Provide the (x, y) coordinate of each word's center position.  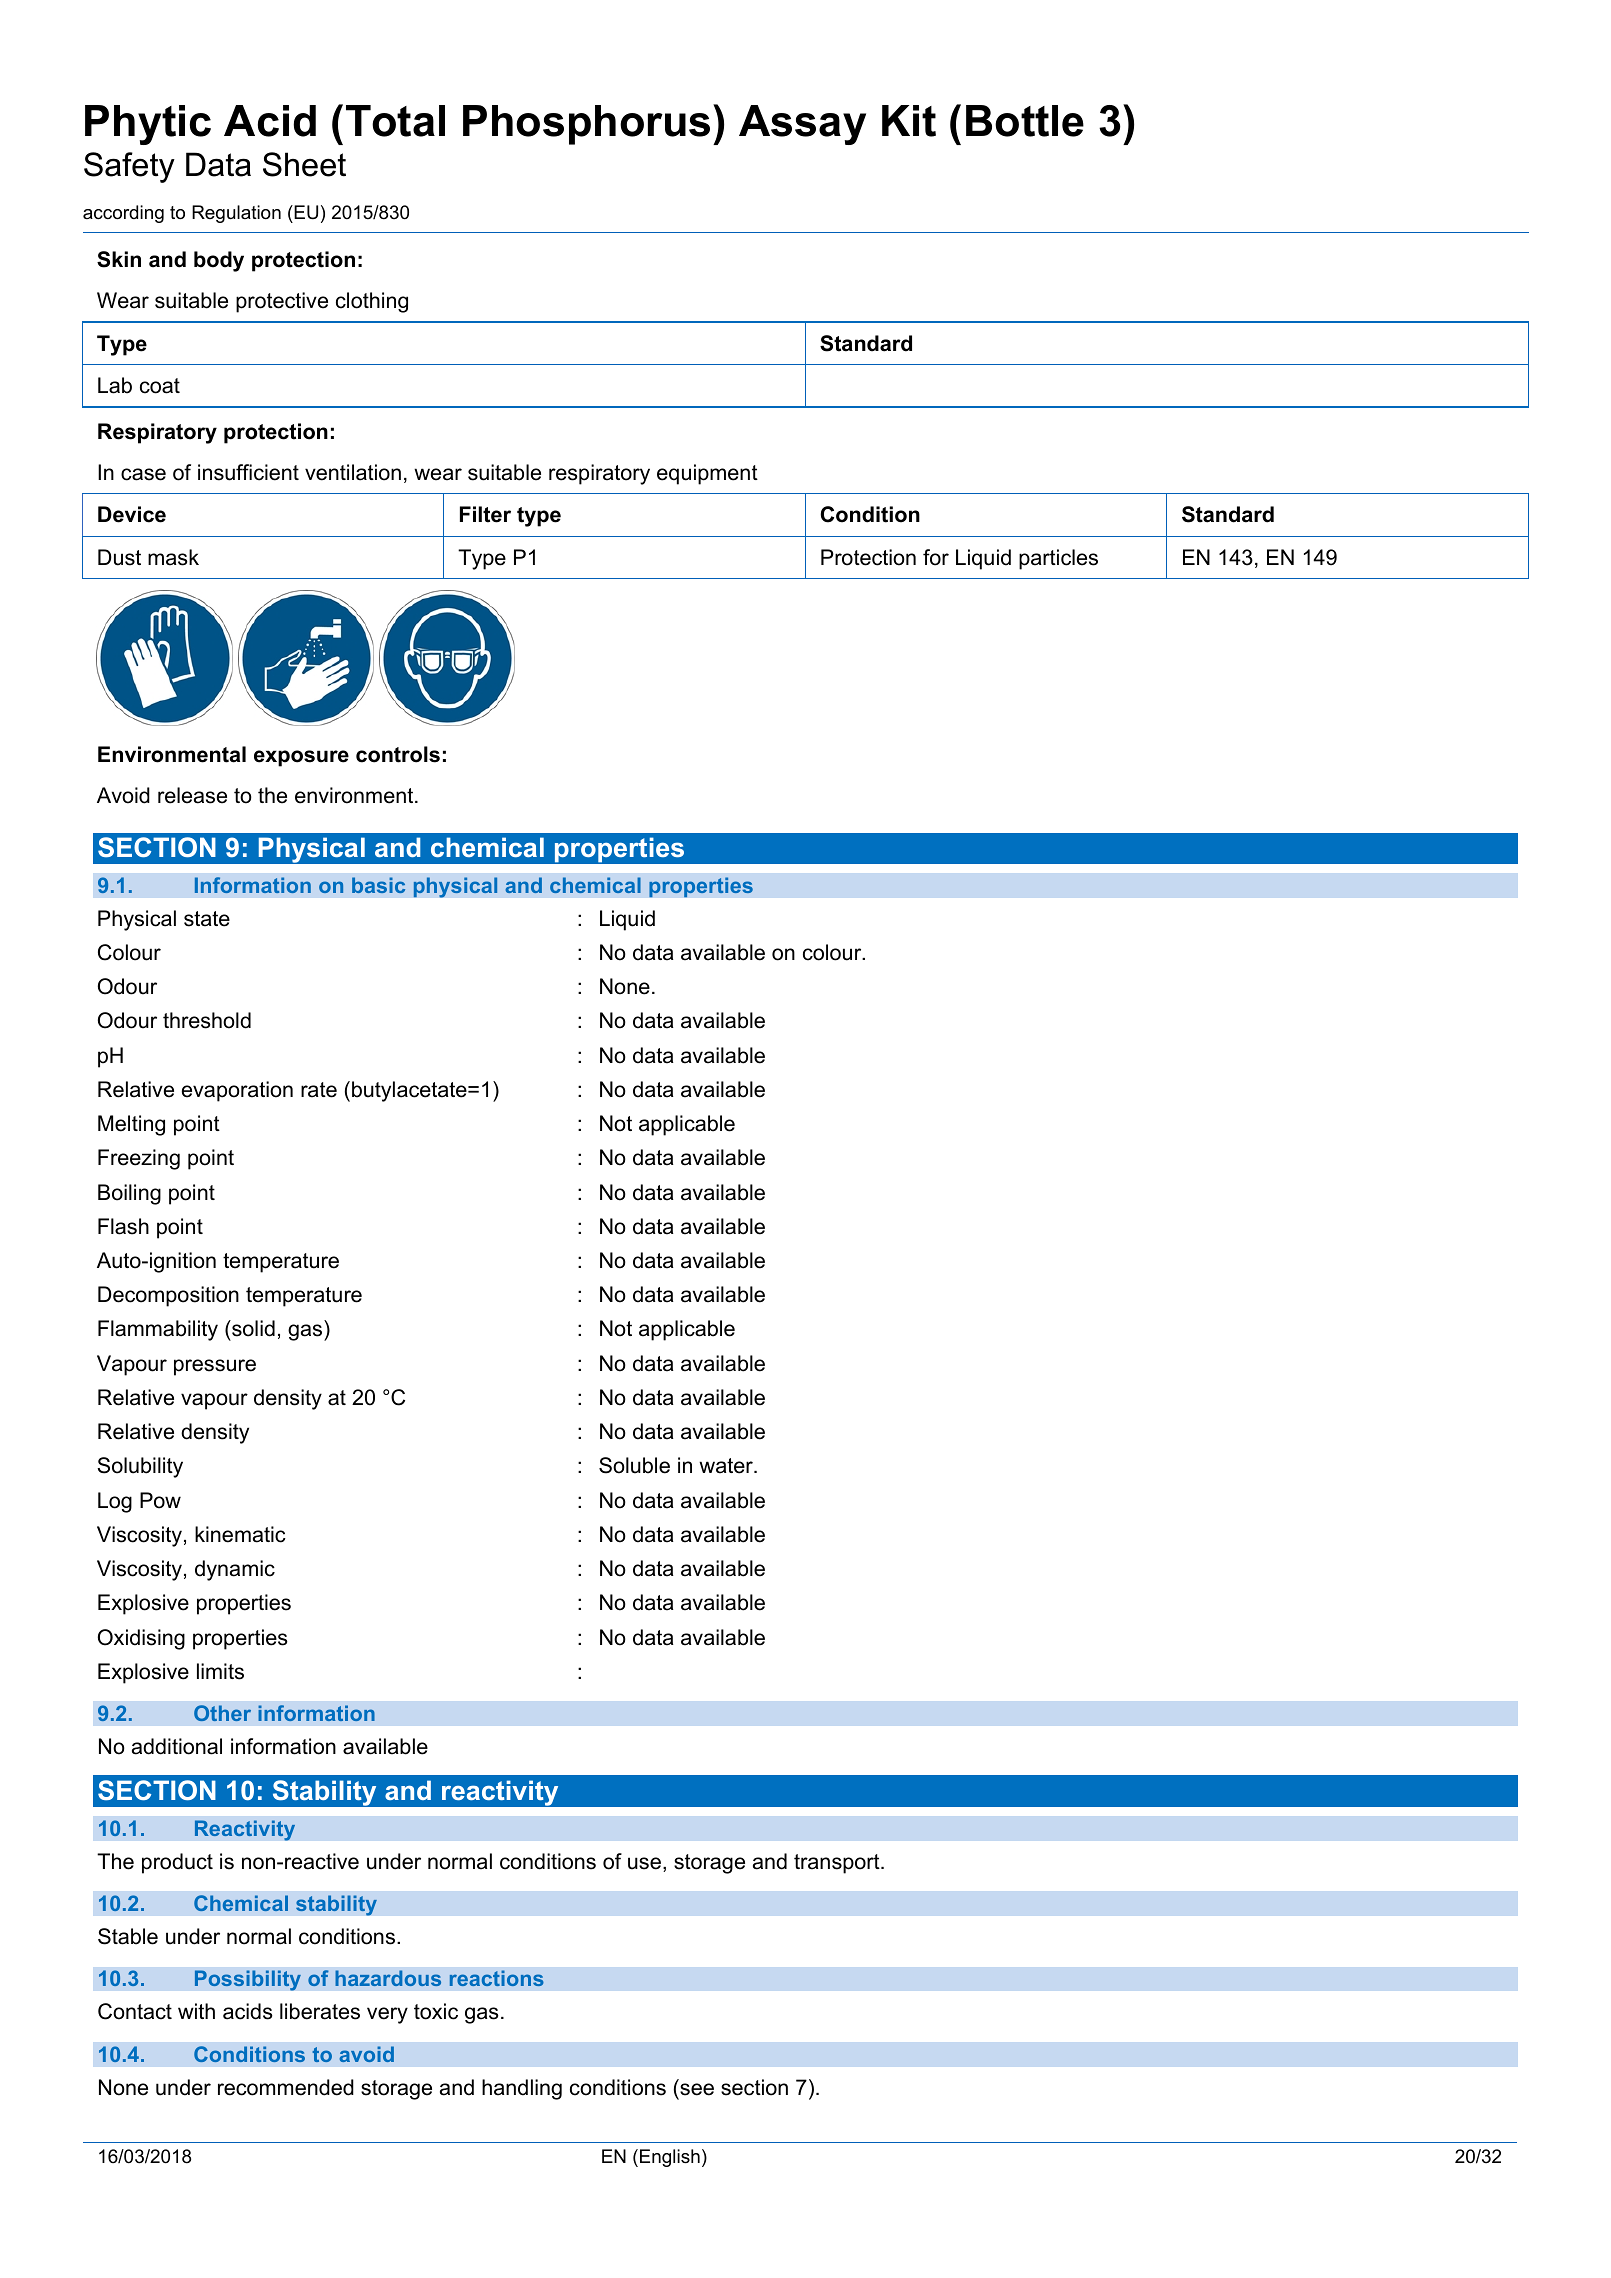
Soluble (634, 1465)
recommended (286, 2087)
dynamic (235, 1570)
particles (1058, 559)
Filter (485, 514)
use (644, 1863)
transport (838, 1864)
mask (173, 557)
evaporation (237, 1091)
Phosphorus (586, 125)
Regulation (236, 214)
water (727, 1466)
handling (522, 2089)
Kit (909, 121)
